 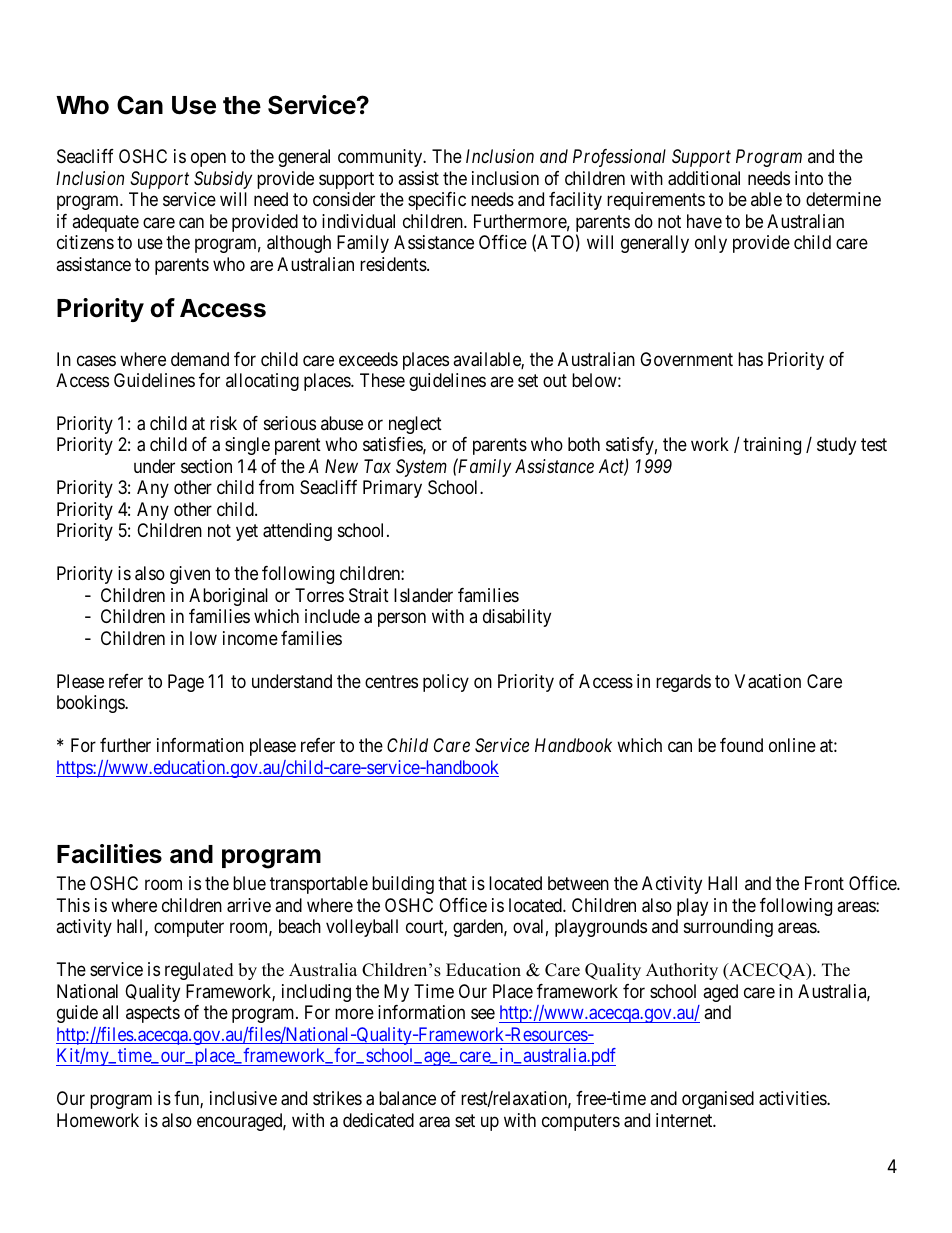 What do you see at coordinates (452, 883) in the screenshot?
I see `that` at bounding box center [452, 883].
